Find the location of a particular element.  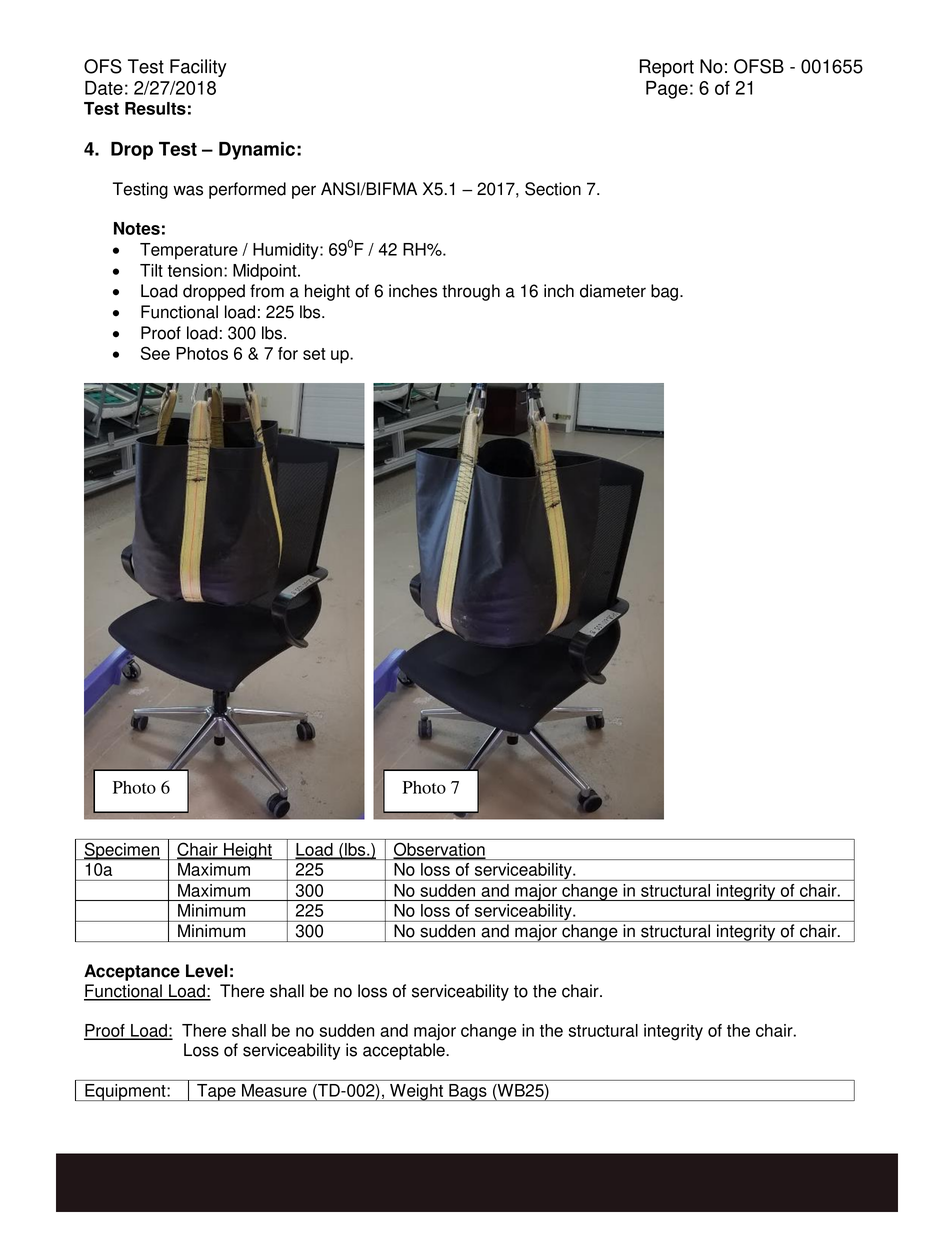

set is located at coordinates (314, 354).
